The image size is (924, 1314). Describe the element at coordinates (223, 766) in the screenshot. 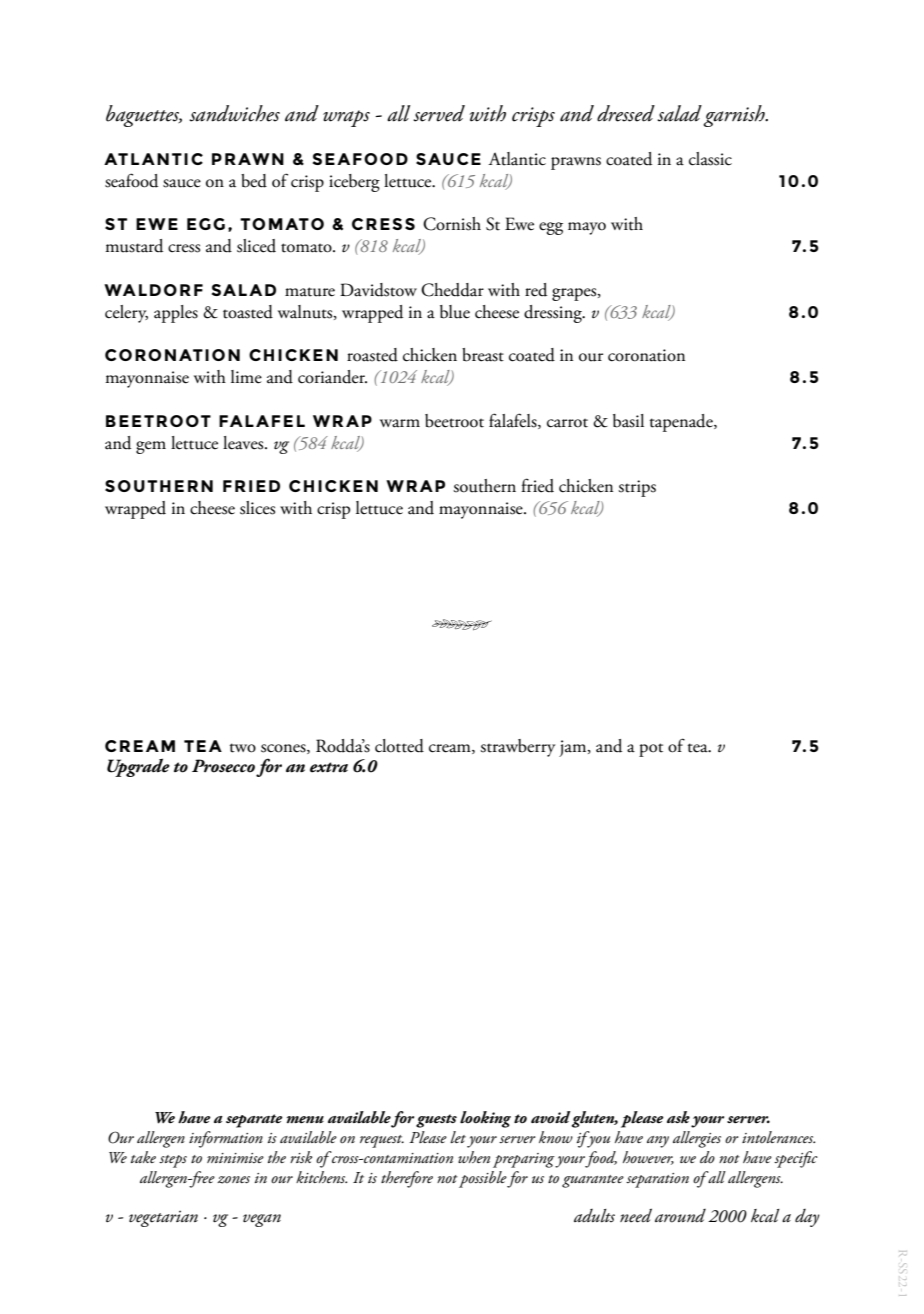

I see `Prosecco` at that location.
